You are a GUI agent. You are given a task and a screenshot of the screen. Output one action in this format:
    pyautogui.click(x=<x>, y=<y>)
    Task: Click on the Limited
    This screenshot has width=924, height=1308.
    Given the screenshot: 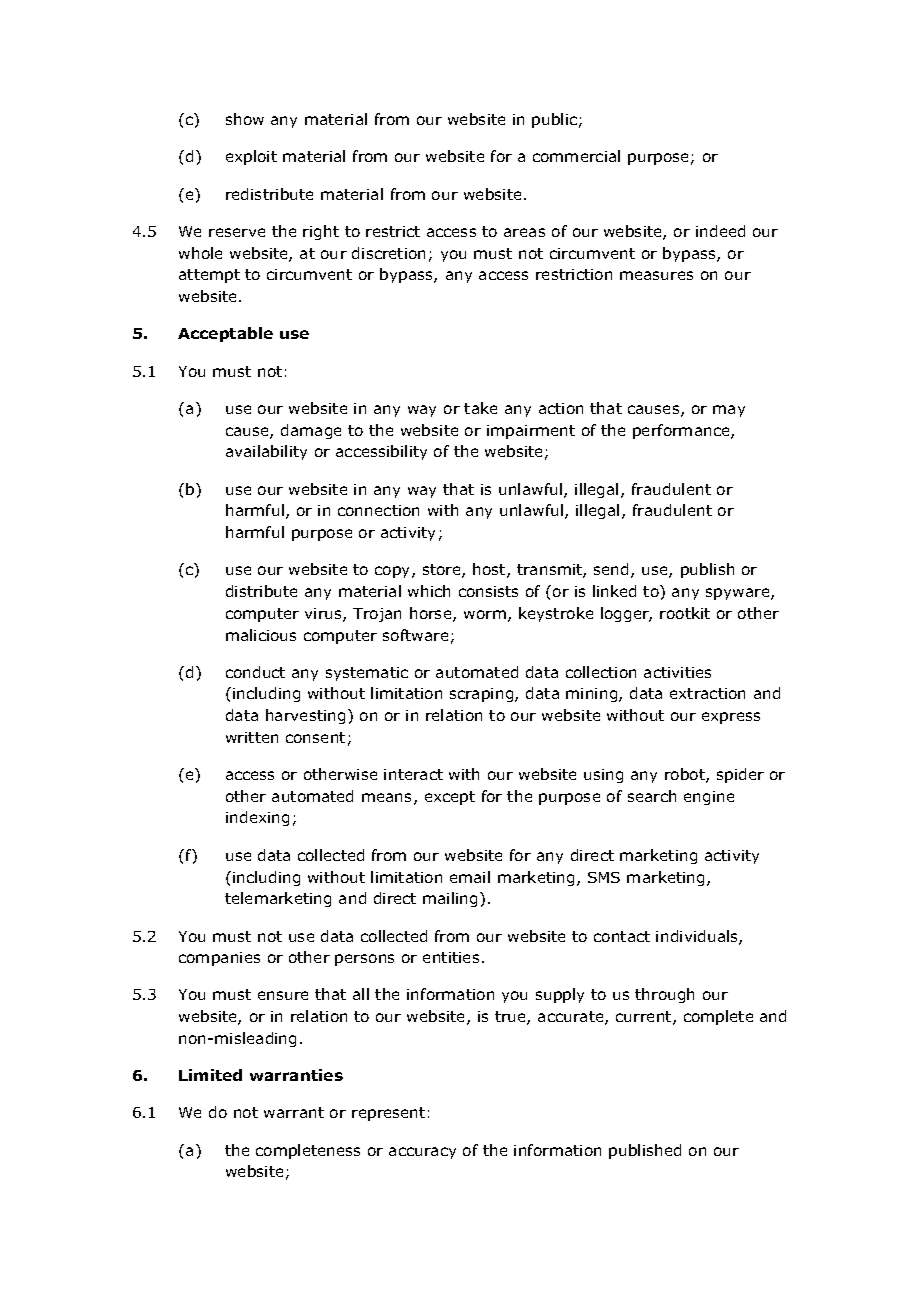 What is the action you would take?
    pyautogui.click(x=210, y=1075)
